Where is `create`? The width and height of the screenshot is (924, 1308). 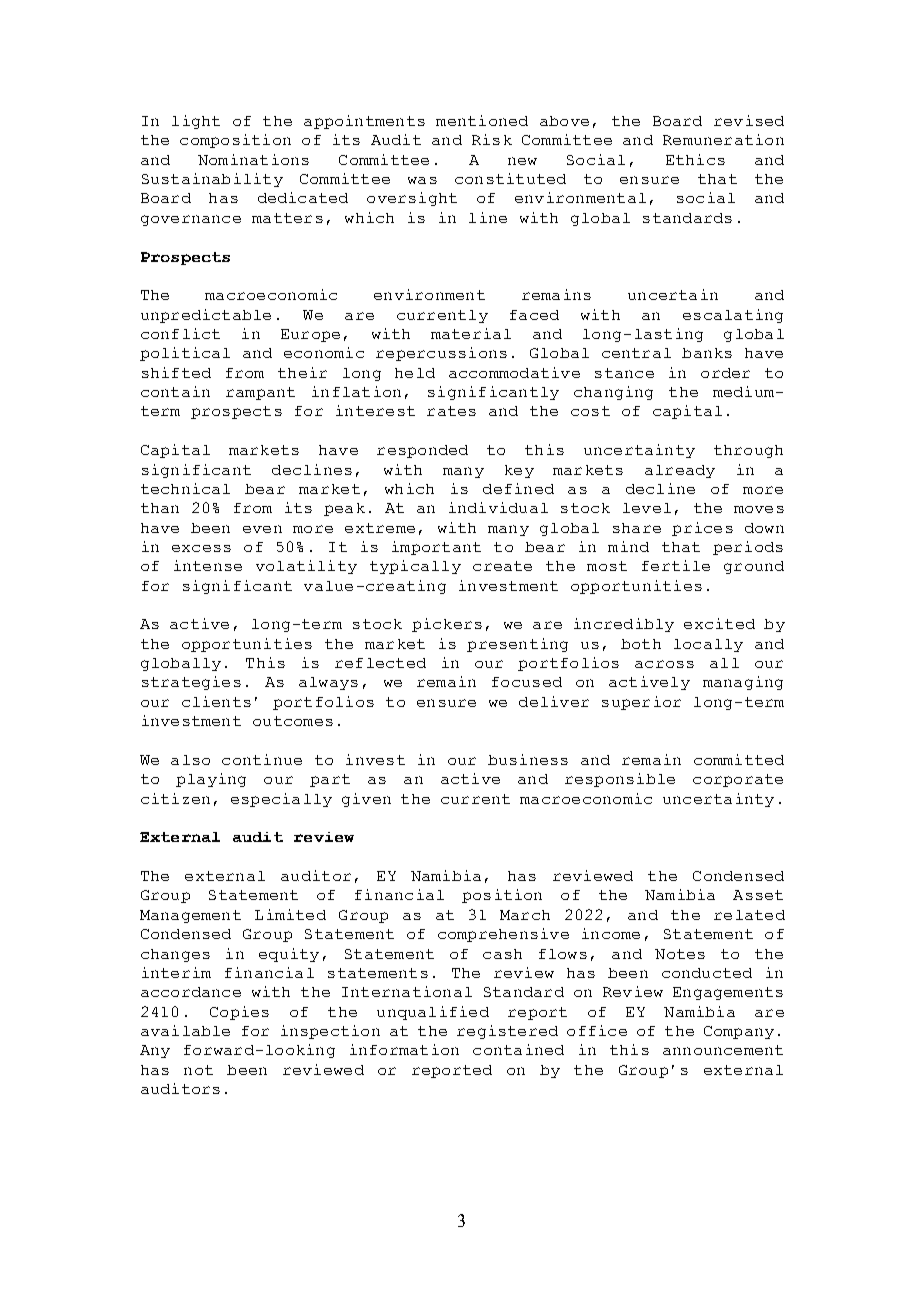
create is located at coordinates (502, 566).
